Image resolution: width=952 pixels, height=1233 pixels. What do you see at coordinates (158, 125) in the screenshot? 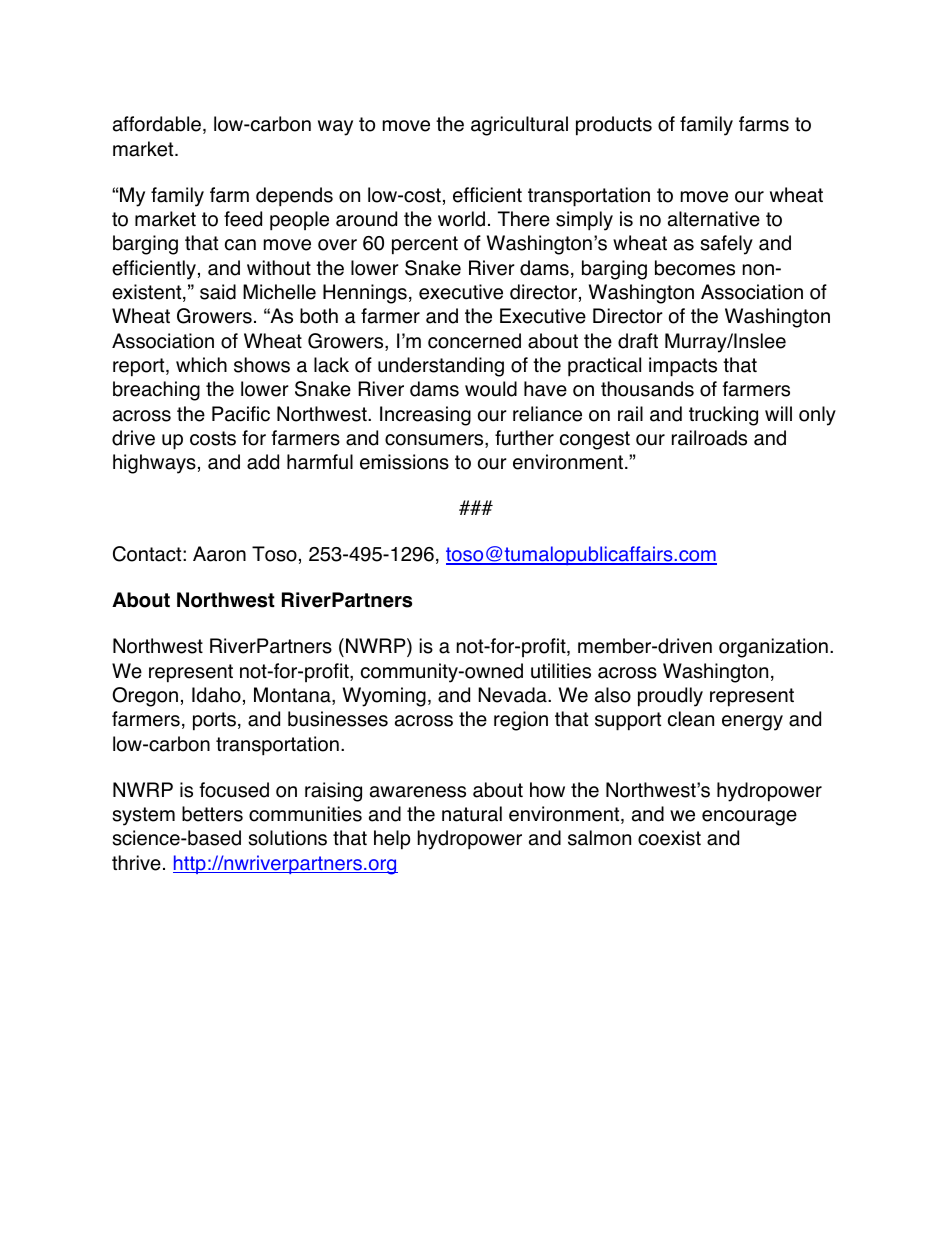
I see `affordable` at bounding box center [158, 125].
